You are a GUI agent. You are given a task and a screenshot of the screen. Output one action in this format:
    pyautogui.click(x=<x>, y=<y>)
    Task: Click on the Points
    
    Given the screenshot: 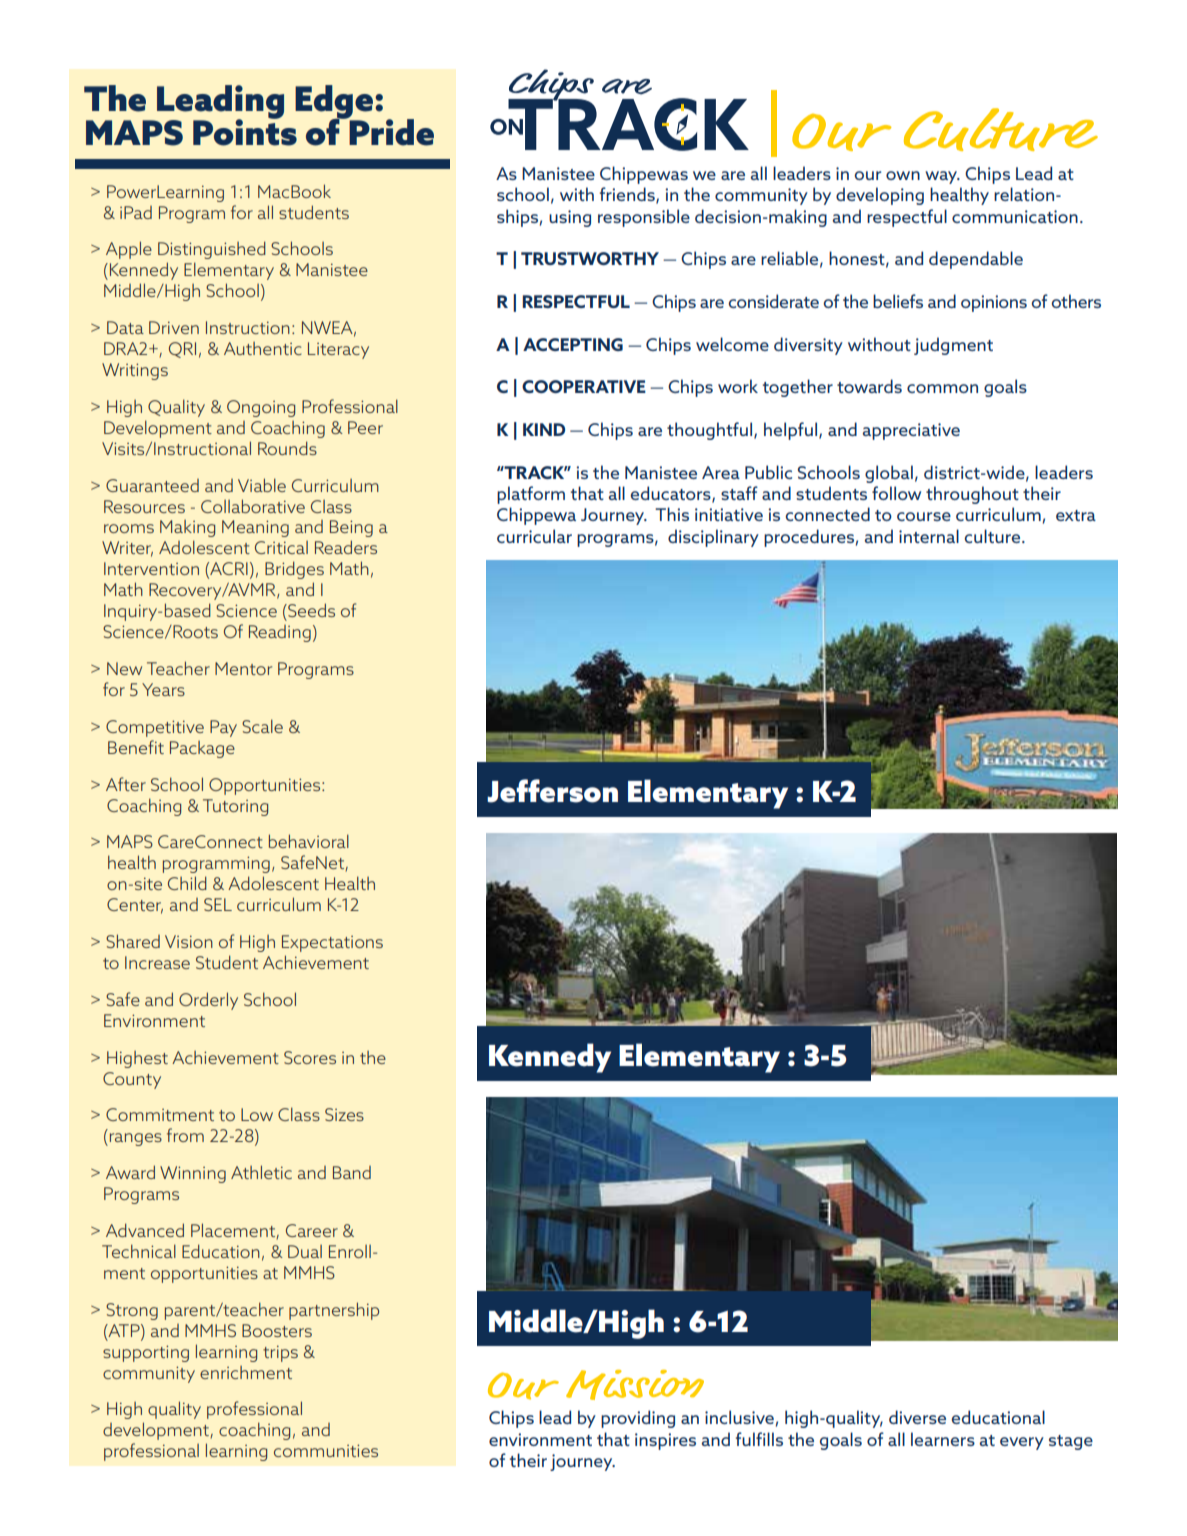 What is the action you would take?
    pyautogui.click(x=245, y=131)
